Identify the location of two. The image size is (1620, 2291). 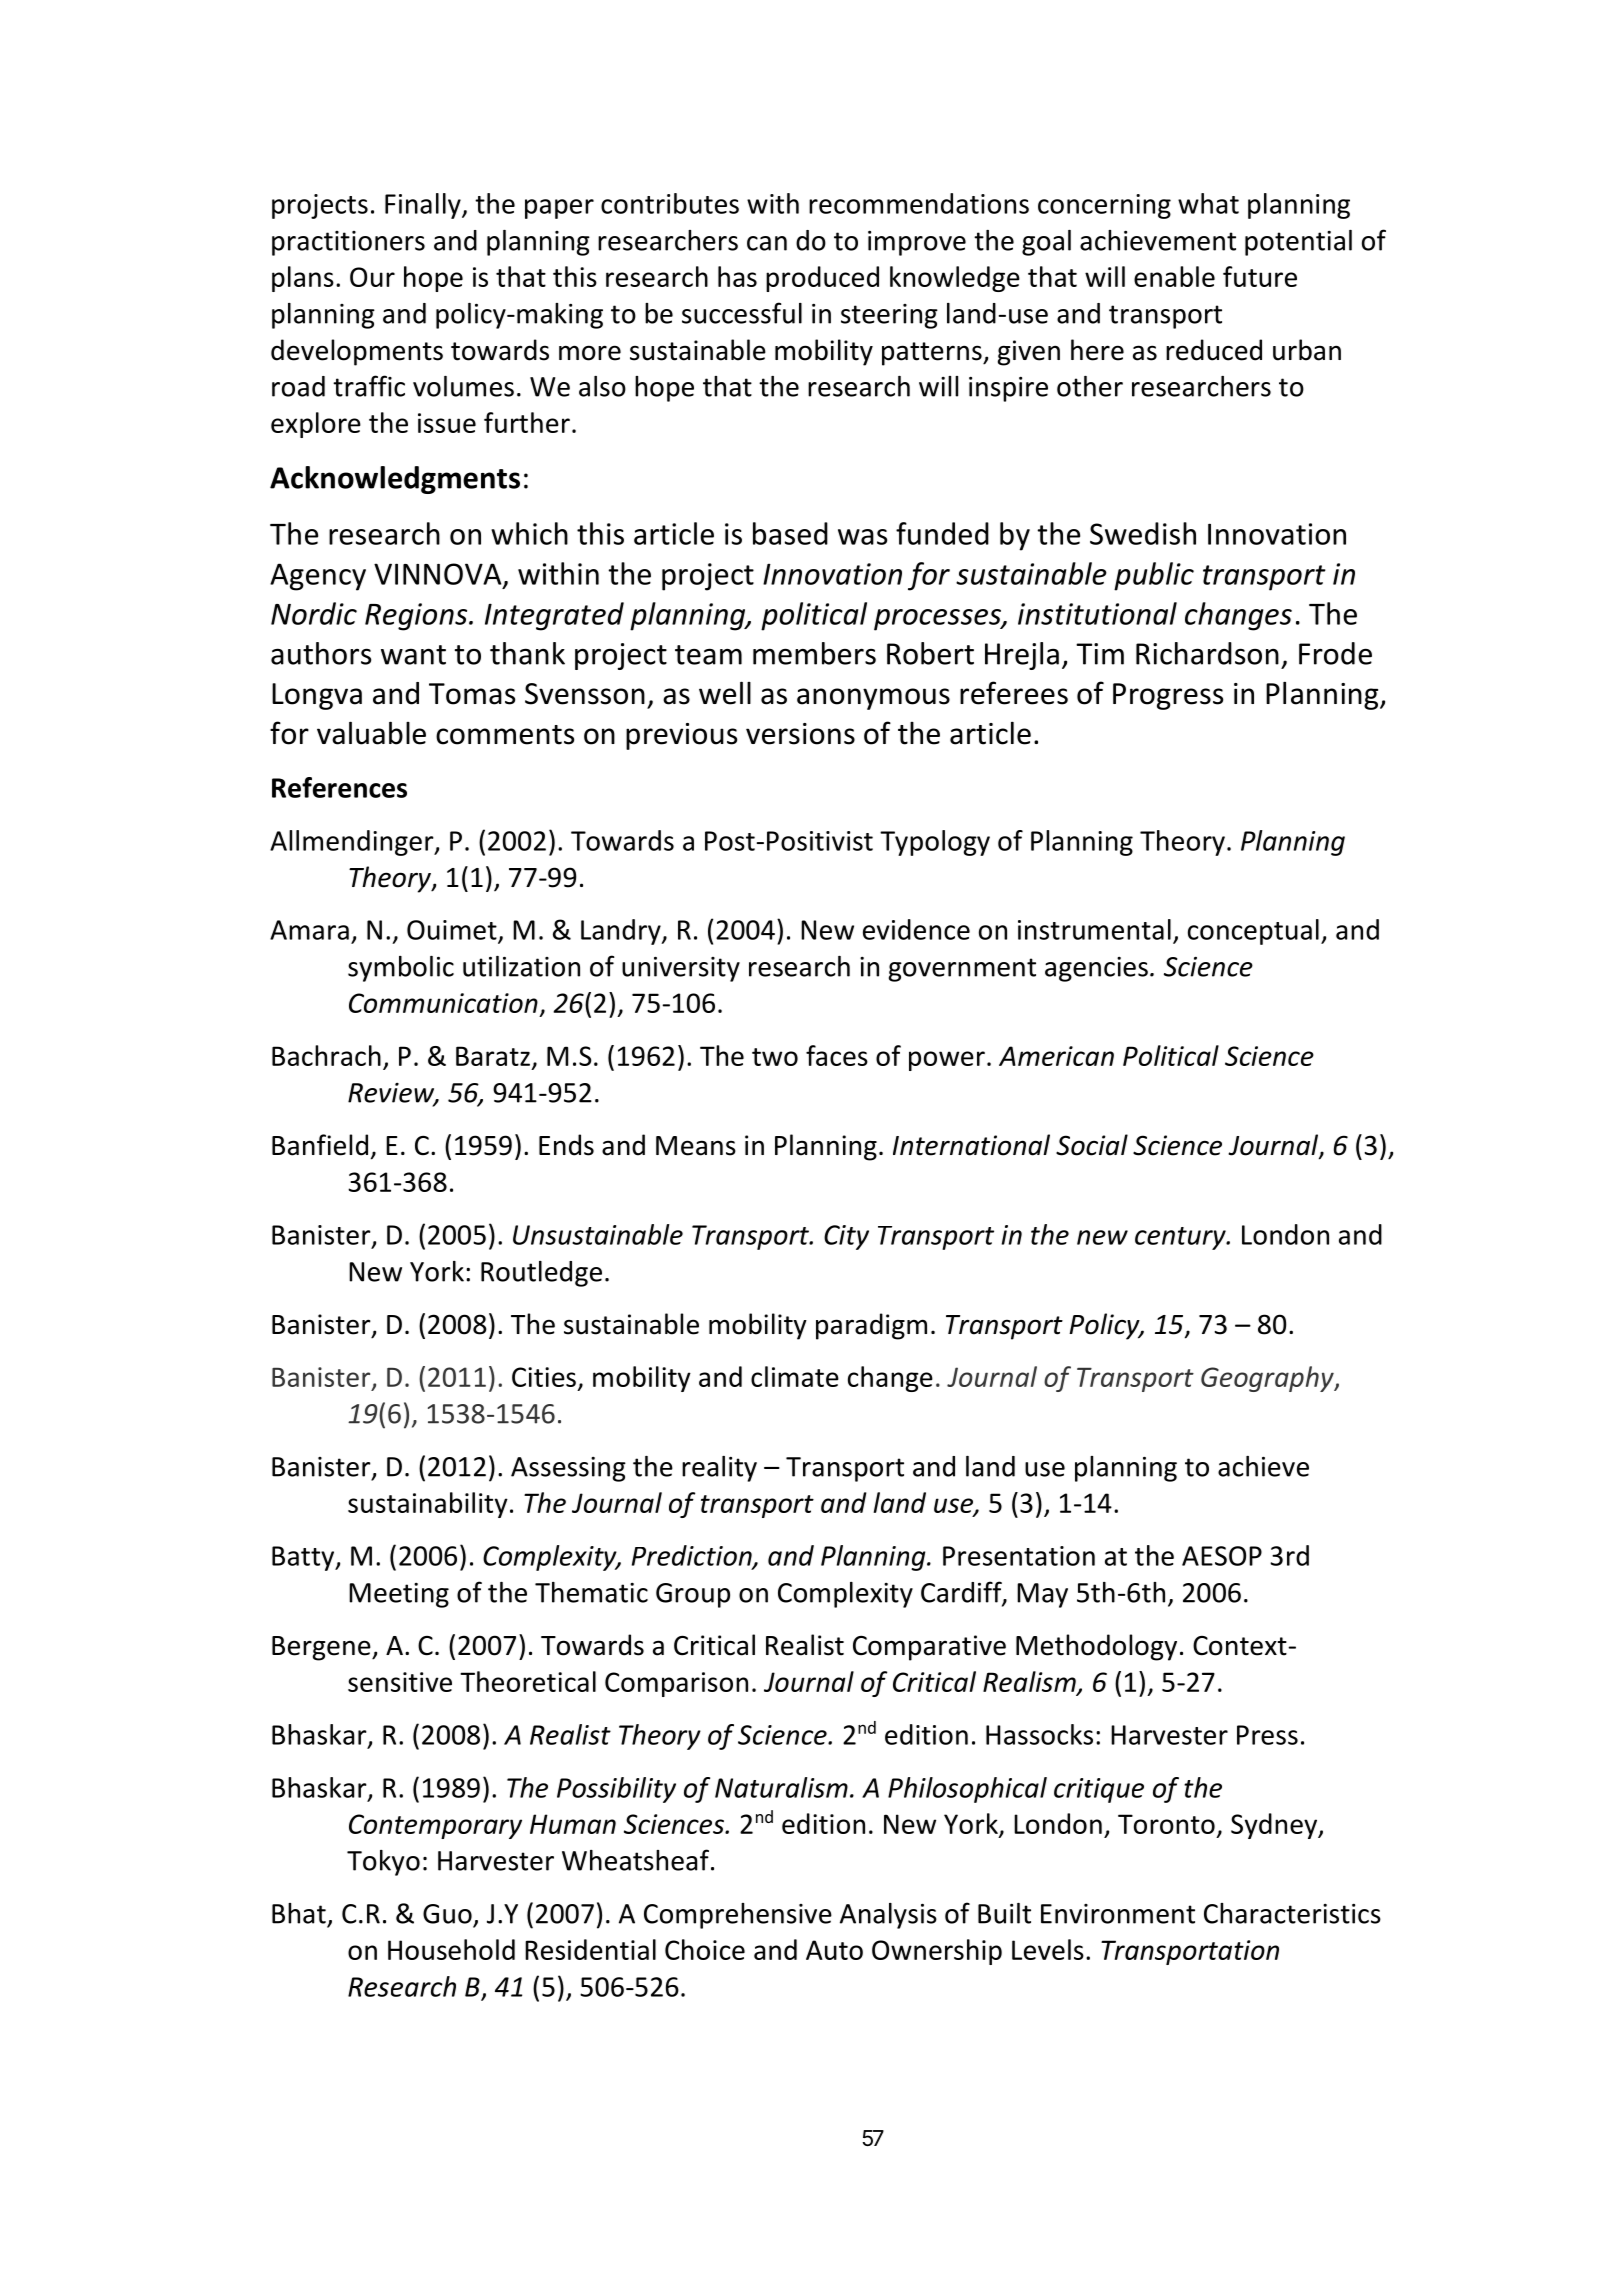
(775, 1057).
